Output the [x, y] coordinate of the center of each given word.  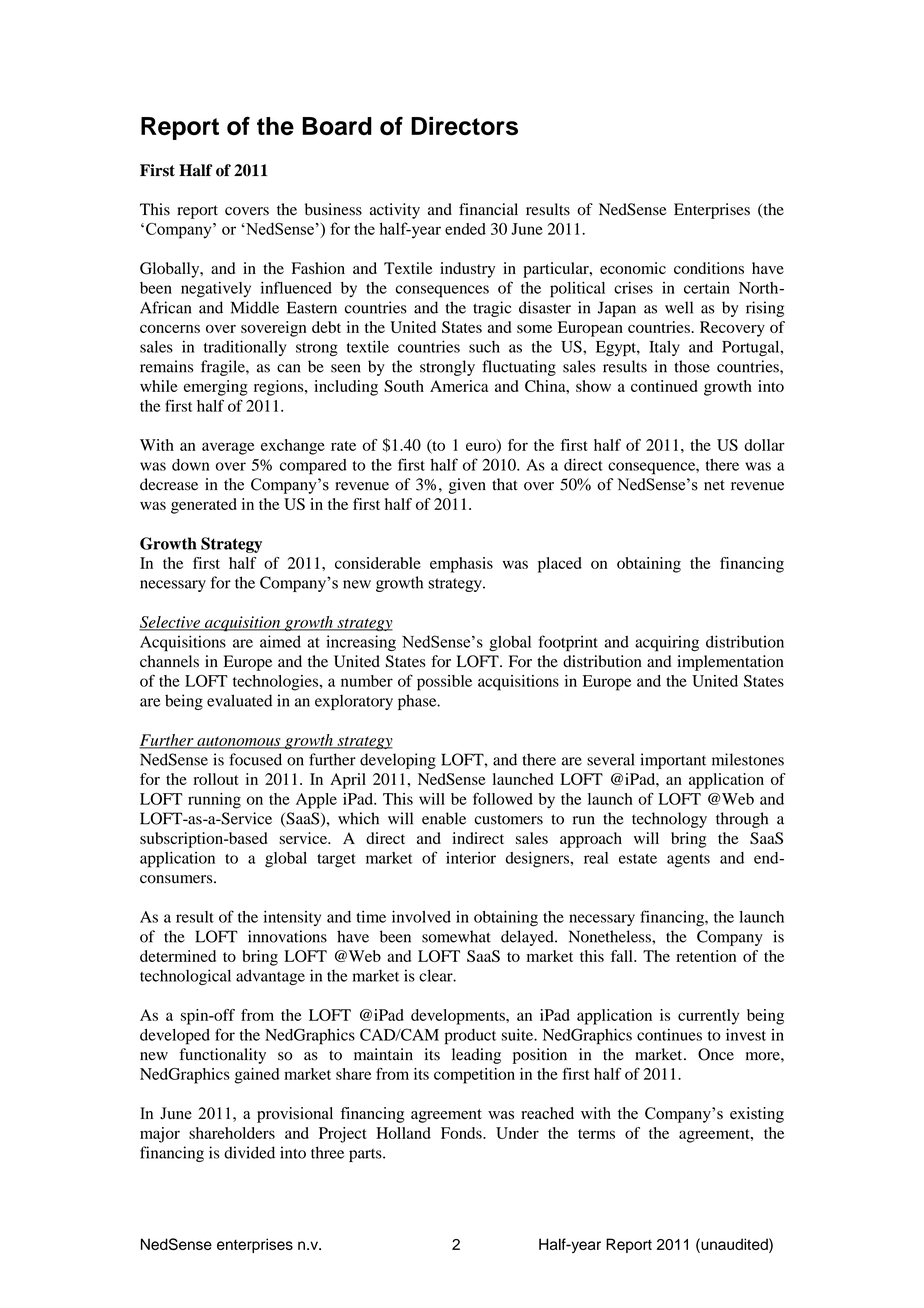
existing [757, 1115]
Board [337, 126]
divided [249, 1152]
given [467, 486]
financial [488, 209]
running [214, 801]
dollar [764, 445]
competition [474, 1076]
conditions [709, 268]
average [228, 448]
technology [669, 820]
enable [444, 818]
